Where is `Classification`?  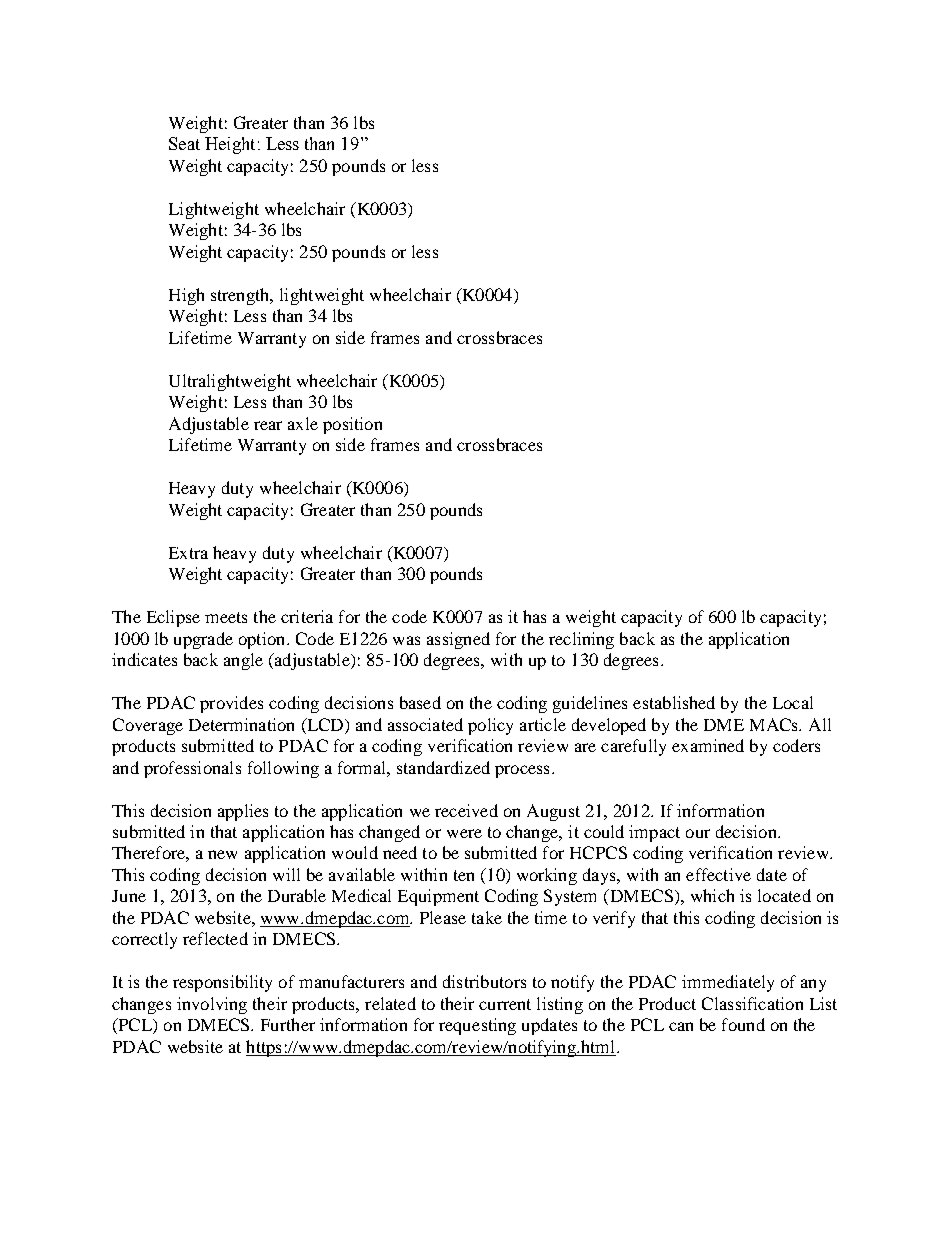 Classification is located at coordinates (752, 1003).
